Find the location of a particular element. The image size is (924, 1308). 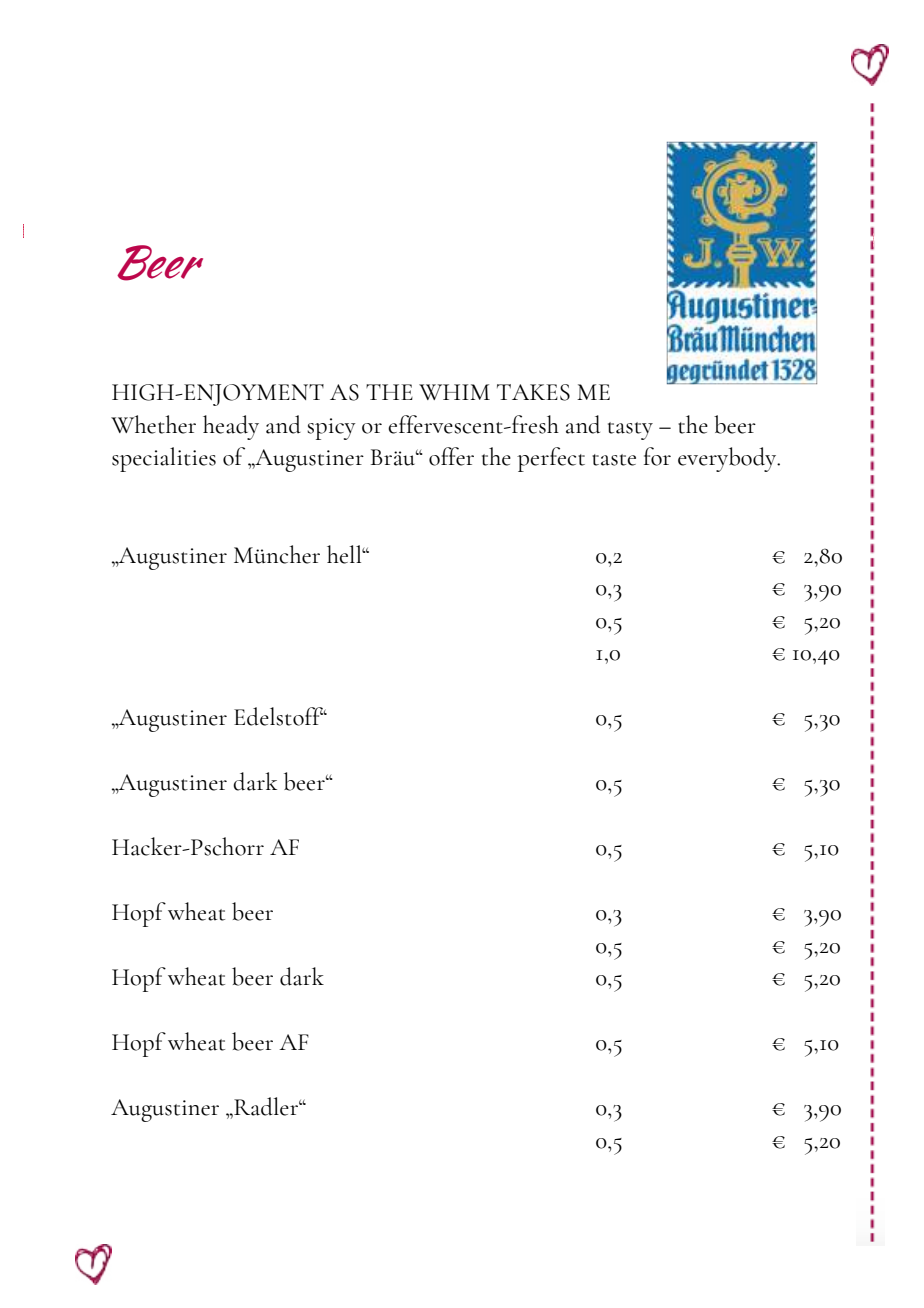

spicy is located at coordinates (331, 429).
